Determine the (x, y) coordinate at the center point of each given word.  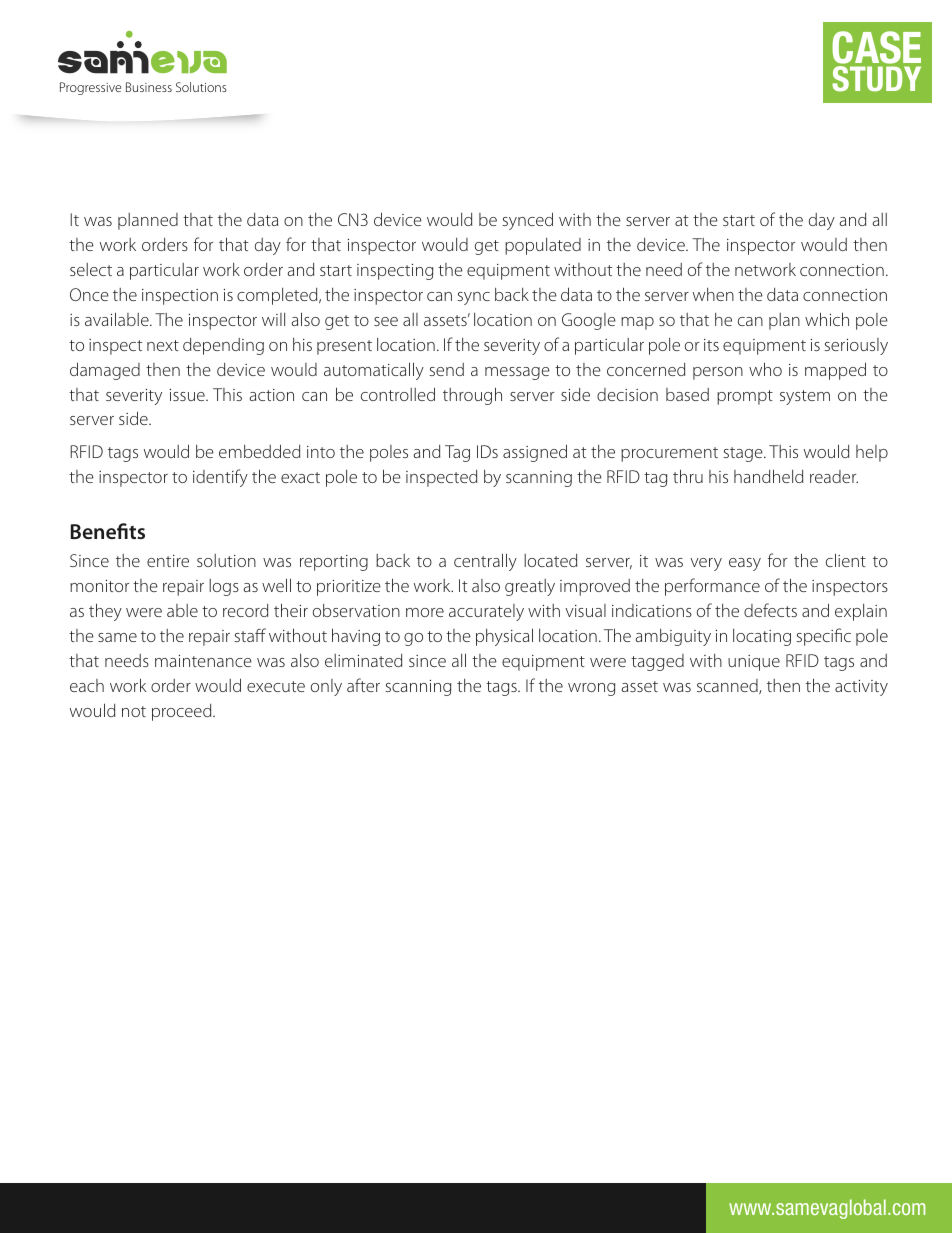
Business (149, 87)
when (713, 294)
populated (543, 246)
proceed (183, 712)
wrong (591, 689)
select (91, 269)
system (805, 397)
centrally (485, 562)
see (386, 321)
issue (188, 395)
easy (745, 564)
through (472, 396)
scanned (728, 686)
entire (168, 561)
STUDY (876, 79)
